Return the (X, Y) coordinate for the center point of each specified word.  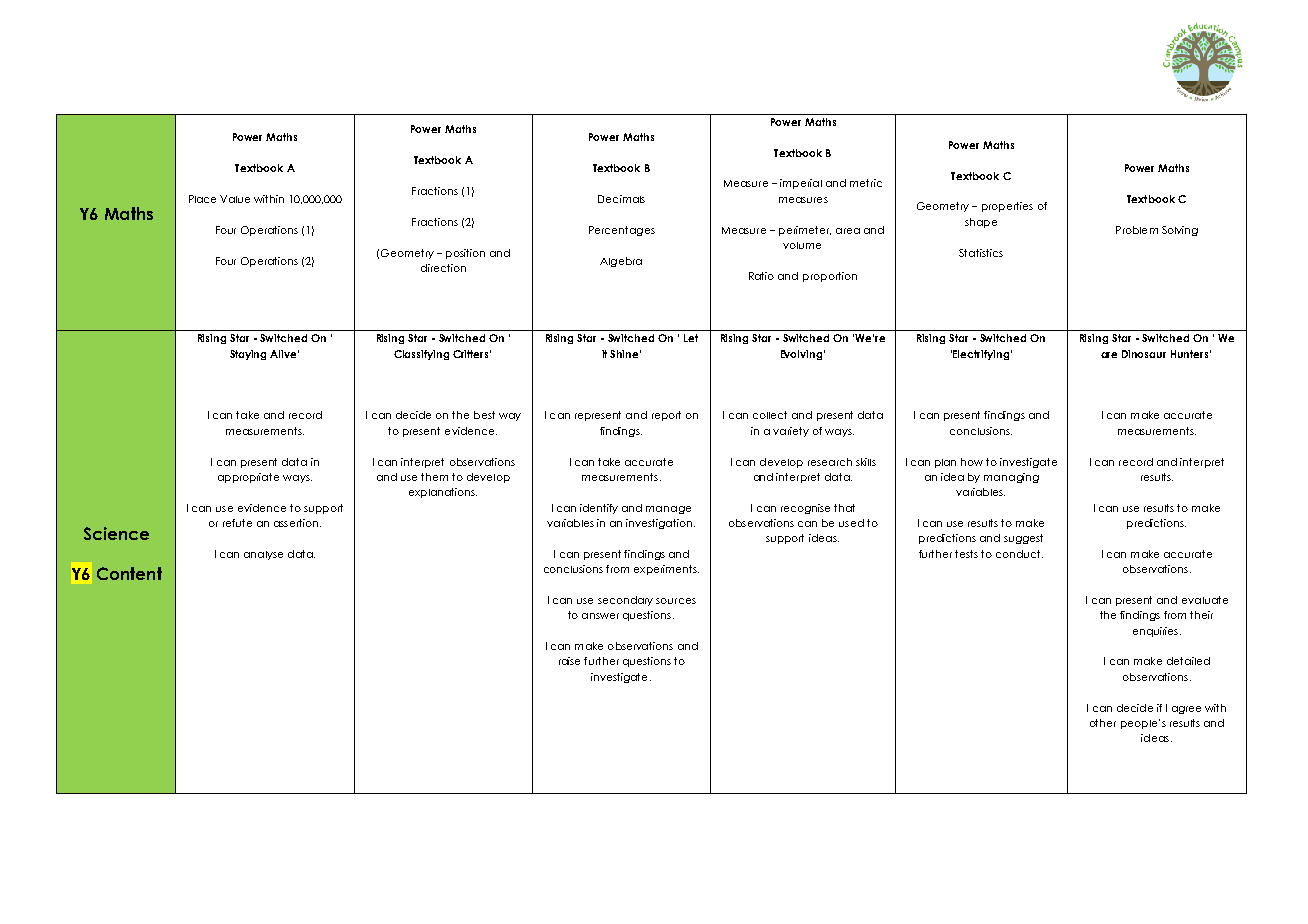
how (972, 462)
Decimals (621, 199)
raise (569, 661)
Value (235, 199)
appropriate (248, 478)
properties (1007, 207)
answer (600, 616)
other (1103, 723)
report (666, 416)
